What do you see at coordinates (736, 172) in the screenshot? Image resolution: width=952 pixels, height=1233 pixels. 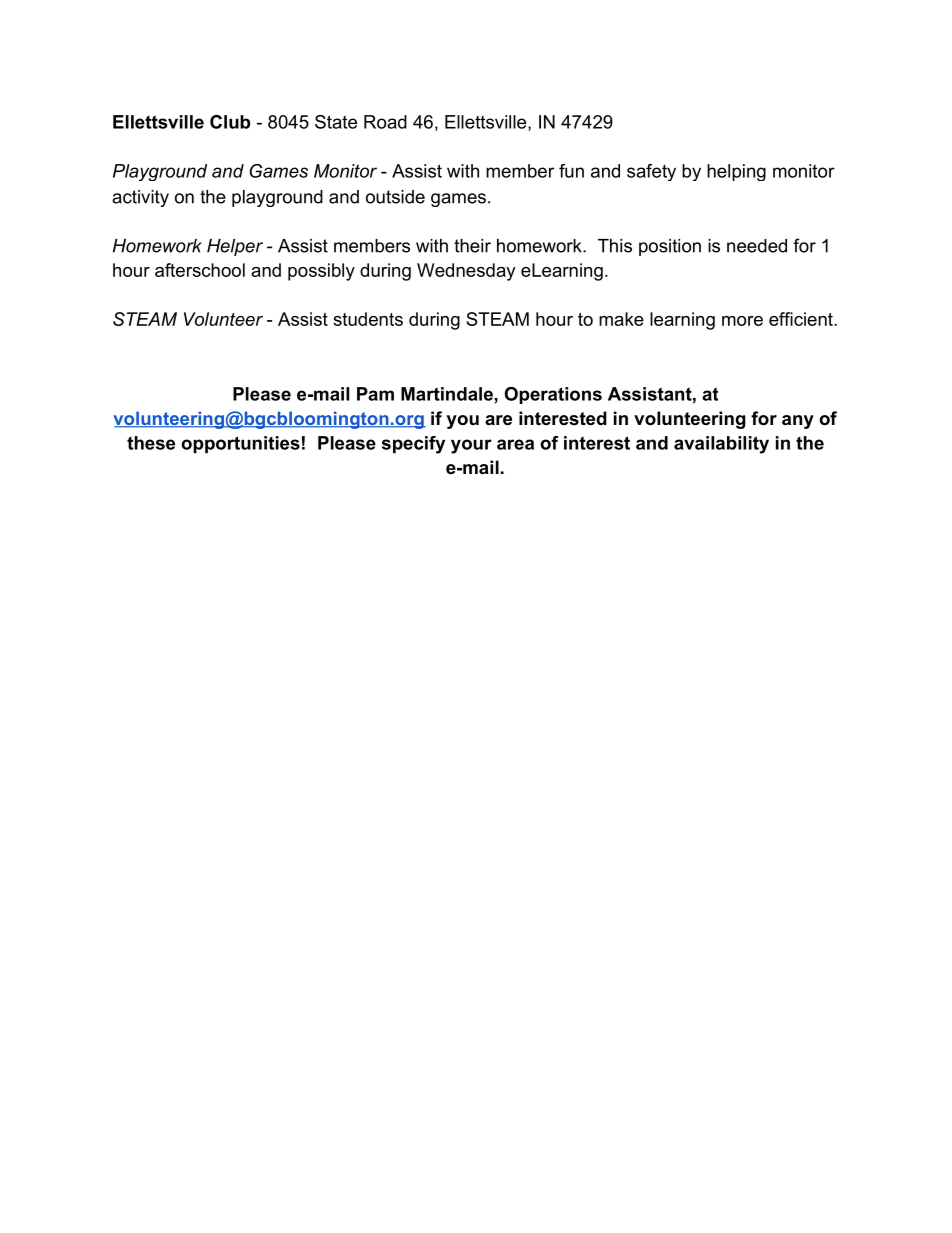 I see `helping` at bounding box center [736, 172].
